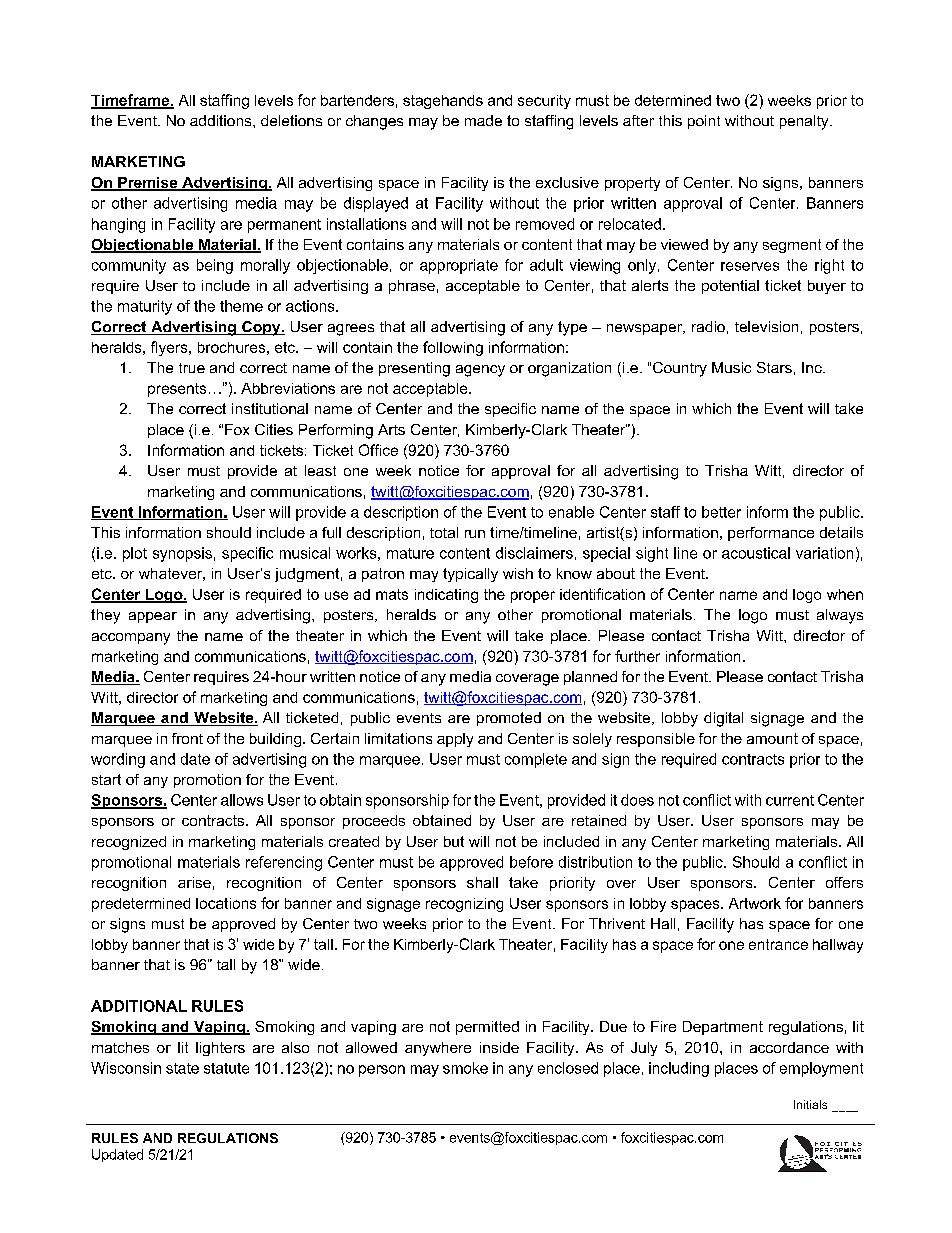 This screenshot has width=952, height=1233. Describe the element at coordinates (789, 1047) in the screenshot. I see `accordance` at that location.
